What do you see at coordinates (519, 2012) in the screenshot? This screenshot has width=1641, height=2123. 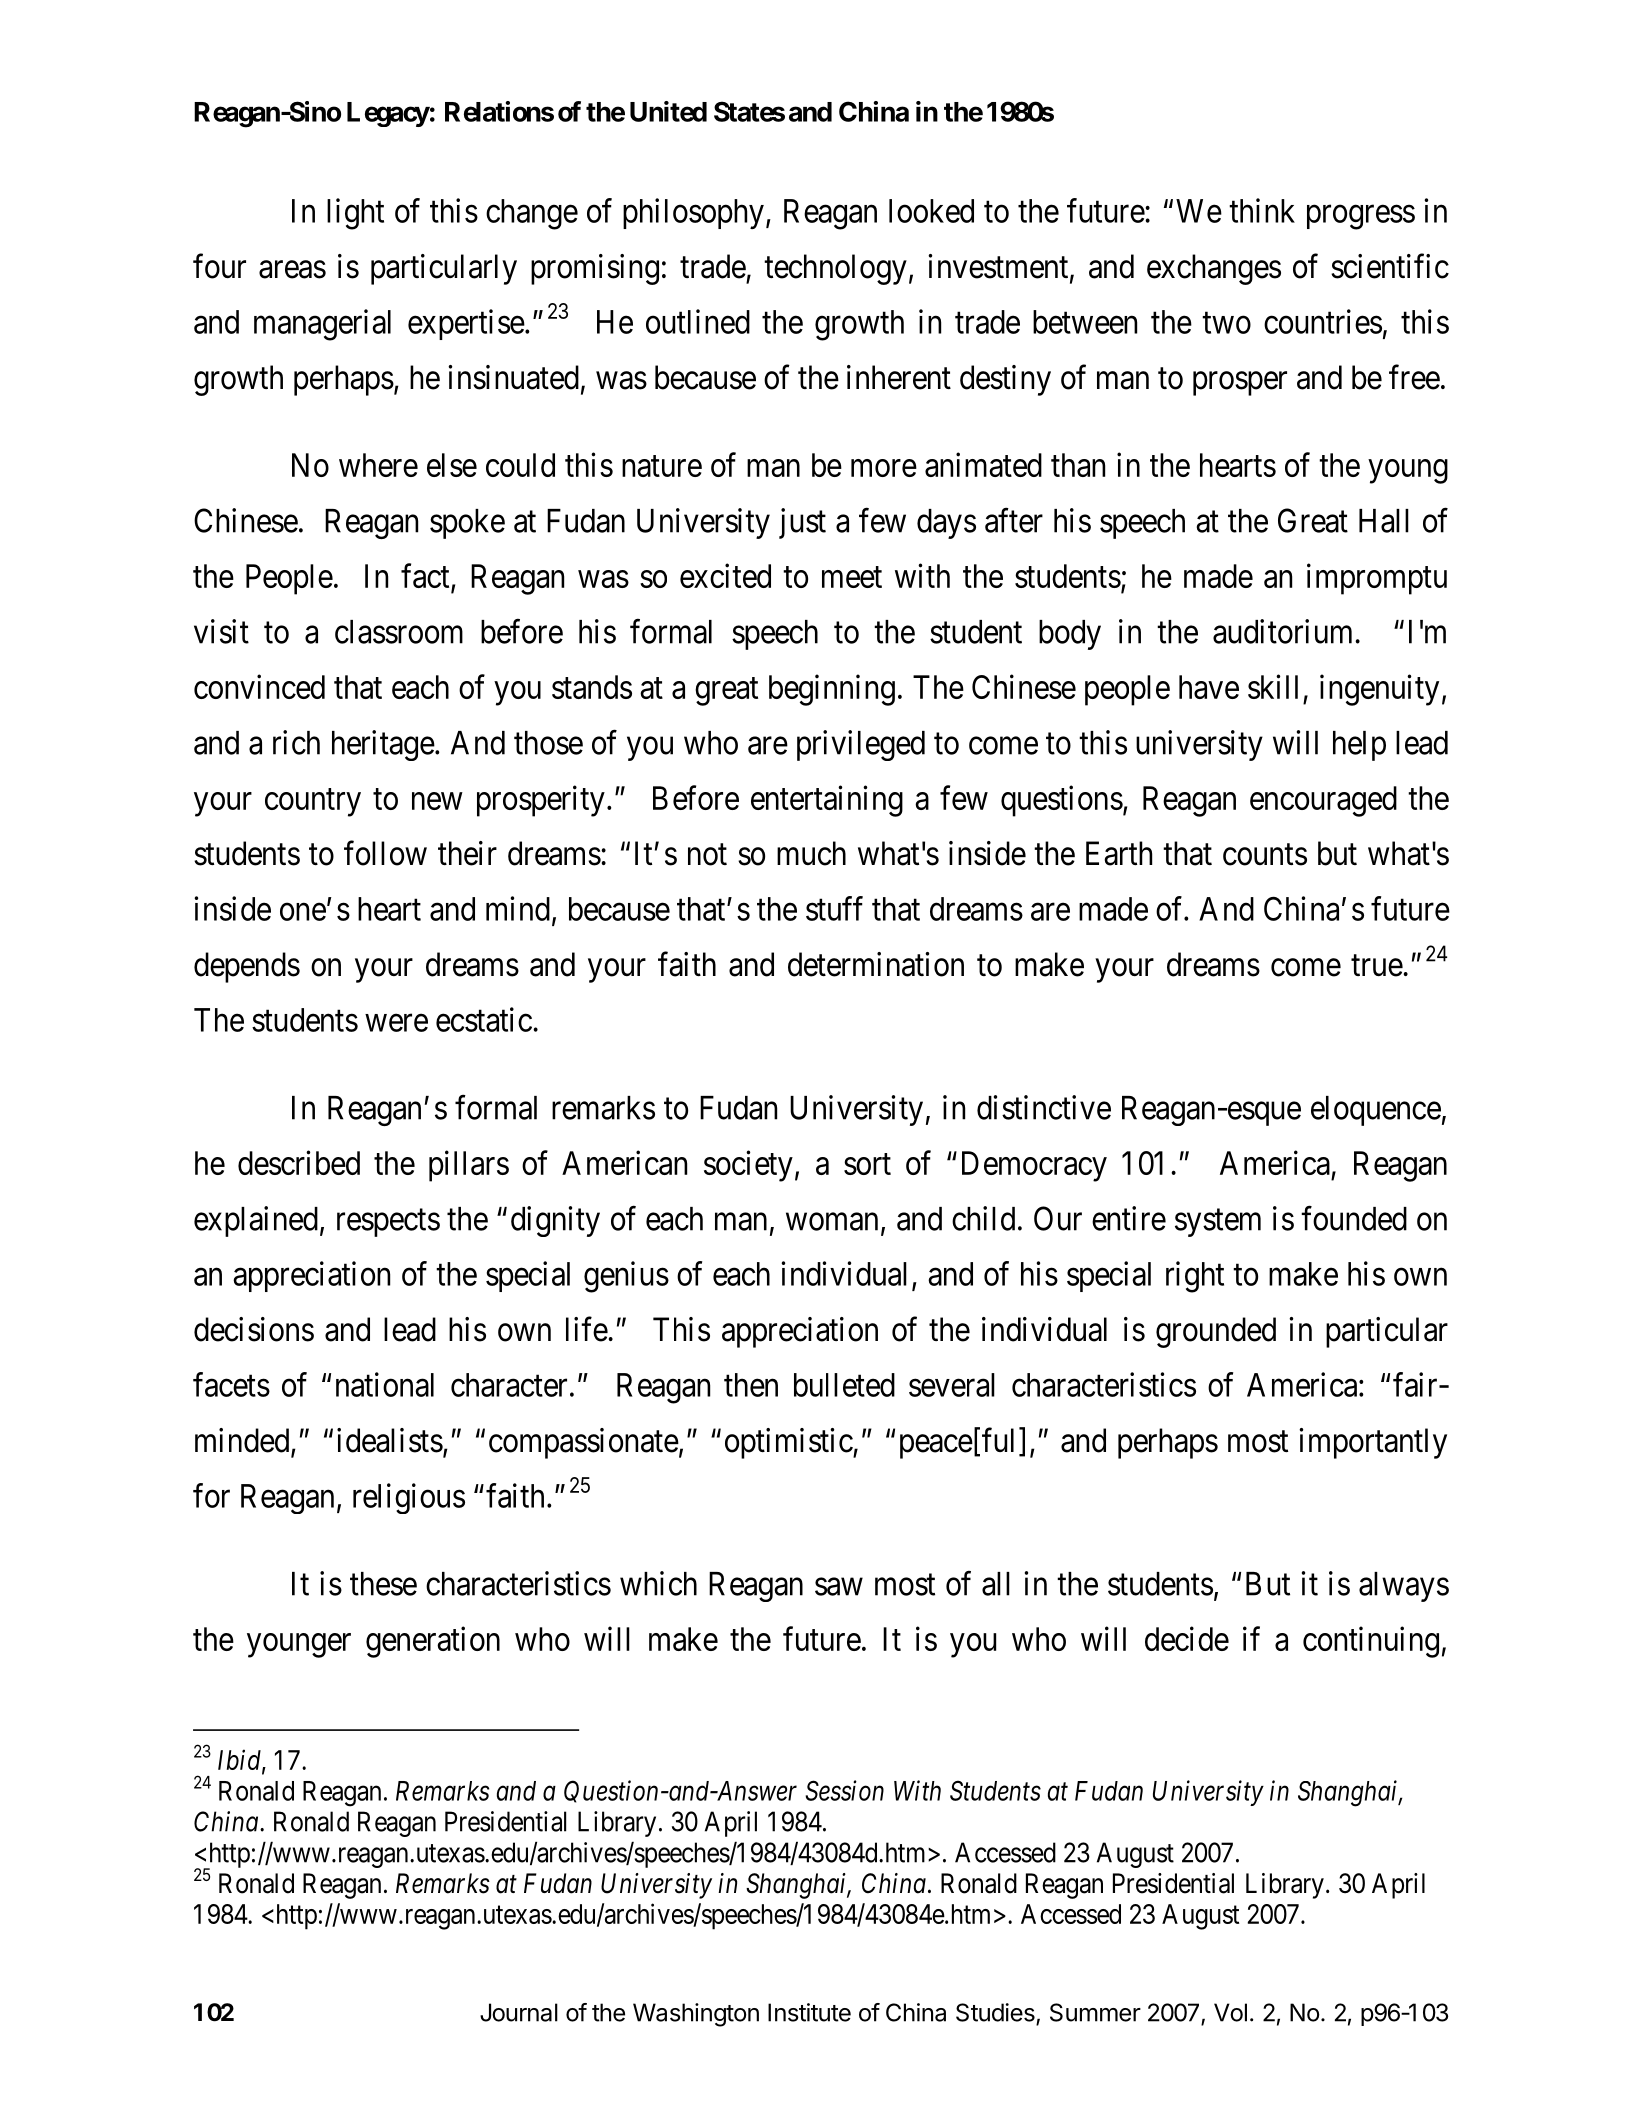 I see `Journal` at bounding box center [519, 2012].
